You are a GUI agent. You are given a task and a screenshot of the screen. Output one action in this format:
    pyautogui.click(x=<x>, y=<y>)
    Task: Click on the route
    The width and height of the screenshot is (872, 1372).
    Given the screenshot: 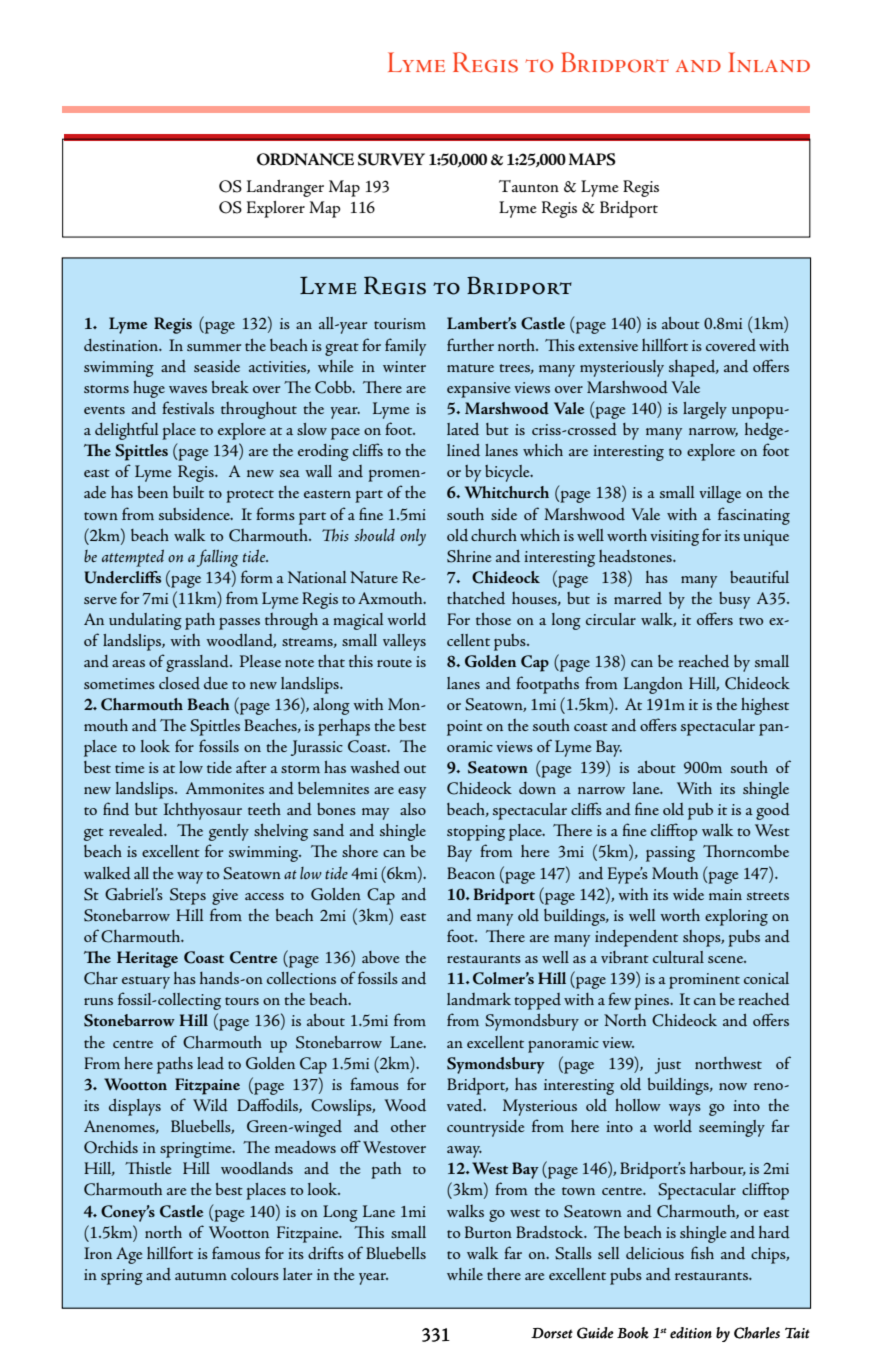 What is the action you would take?
    pyautogui.click(x=394, y=663)
